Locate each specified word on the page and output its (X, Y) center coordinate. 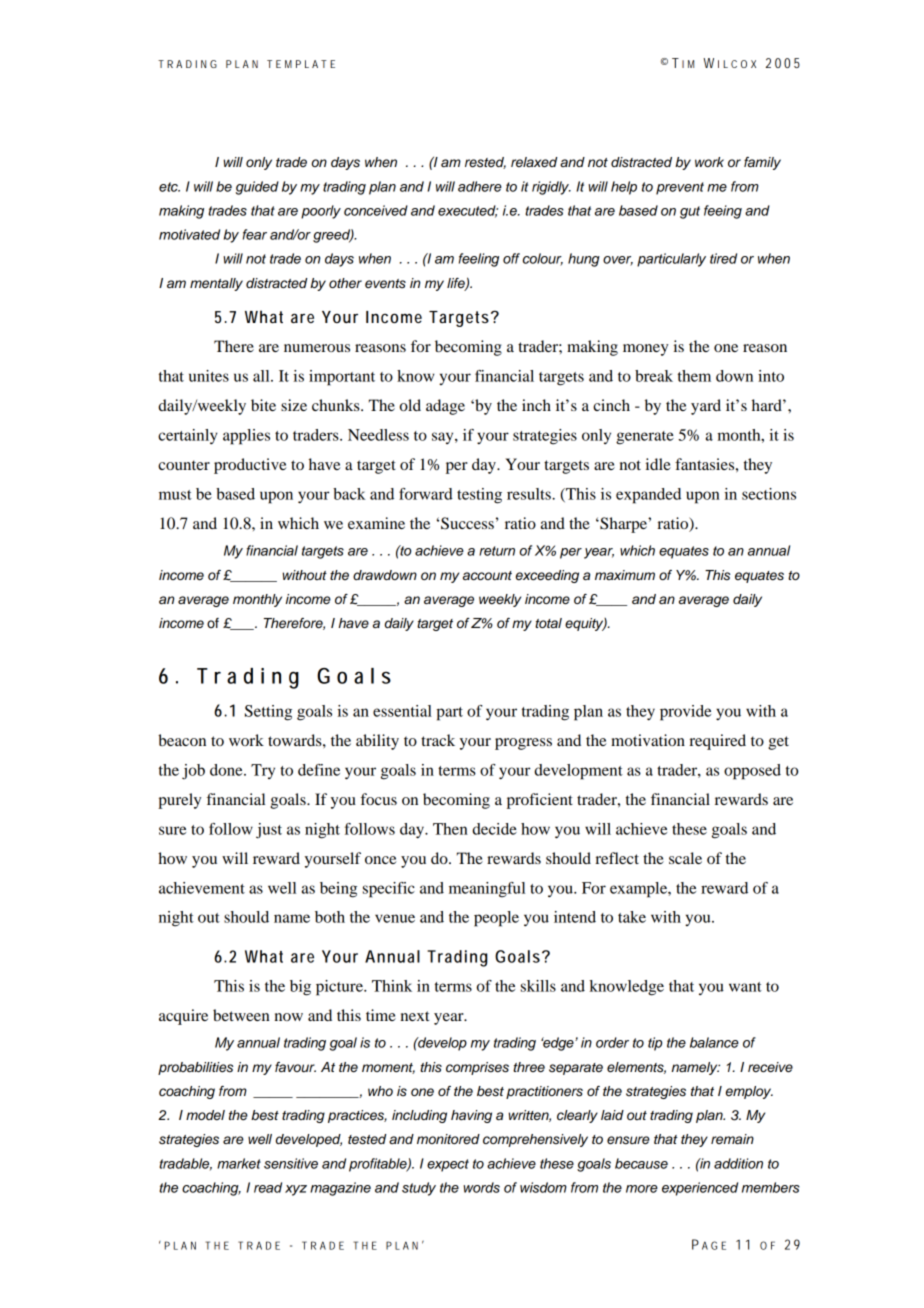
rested (485, 163)
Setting (268, 713)
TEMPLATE (301, 64)
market (239, 1163)
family (762, 163)
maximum (625, 575)
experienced (700, 1189)
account (487, 576)
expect (448, 1165)
